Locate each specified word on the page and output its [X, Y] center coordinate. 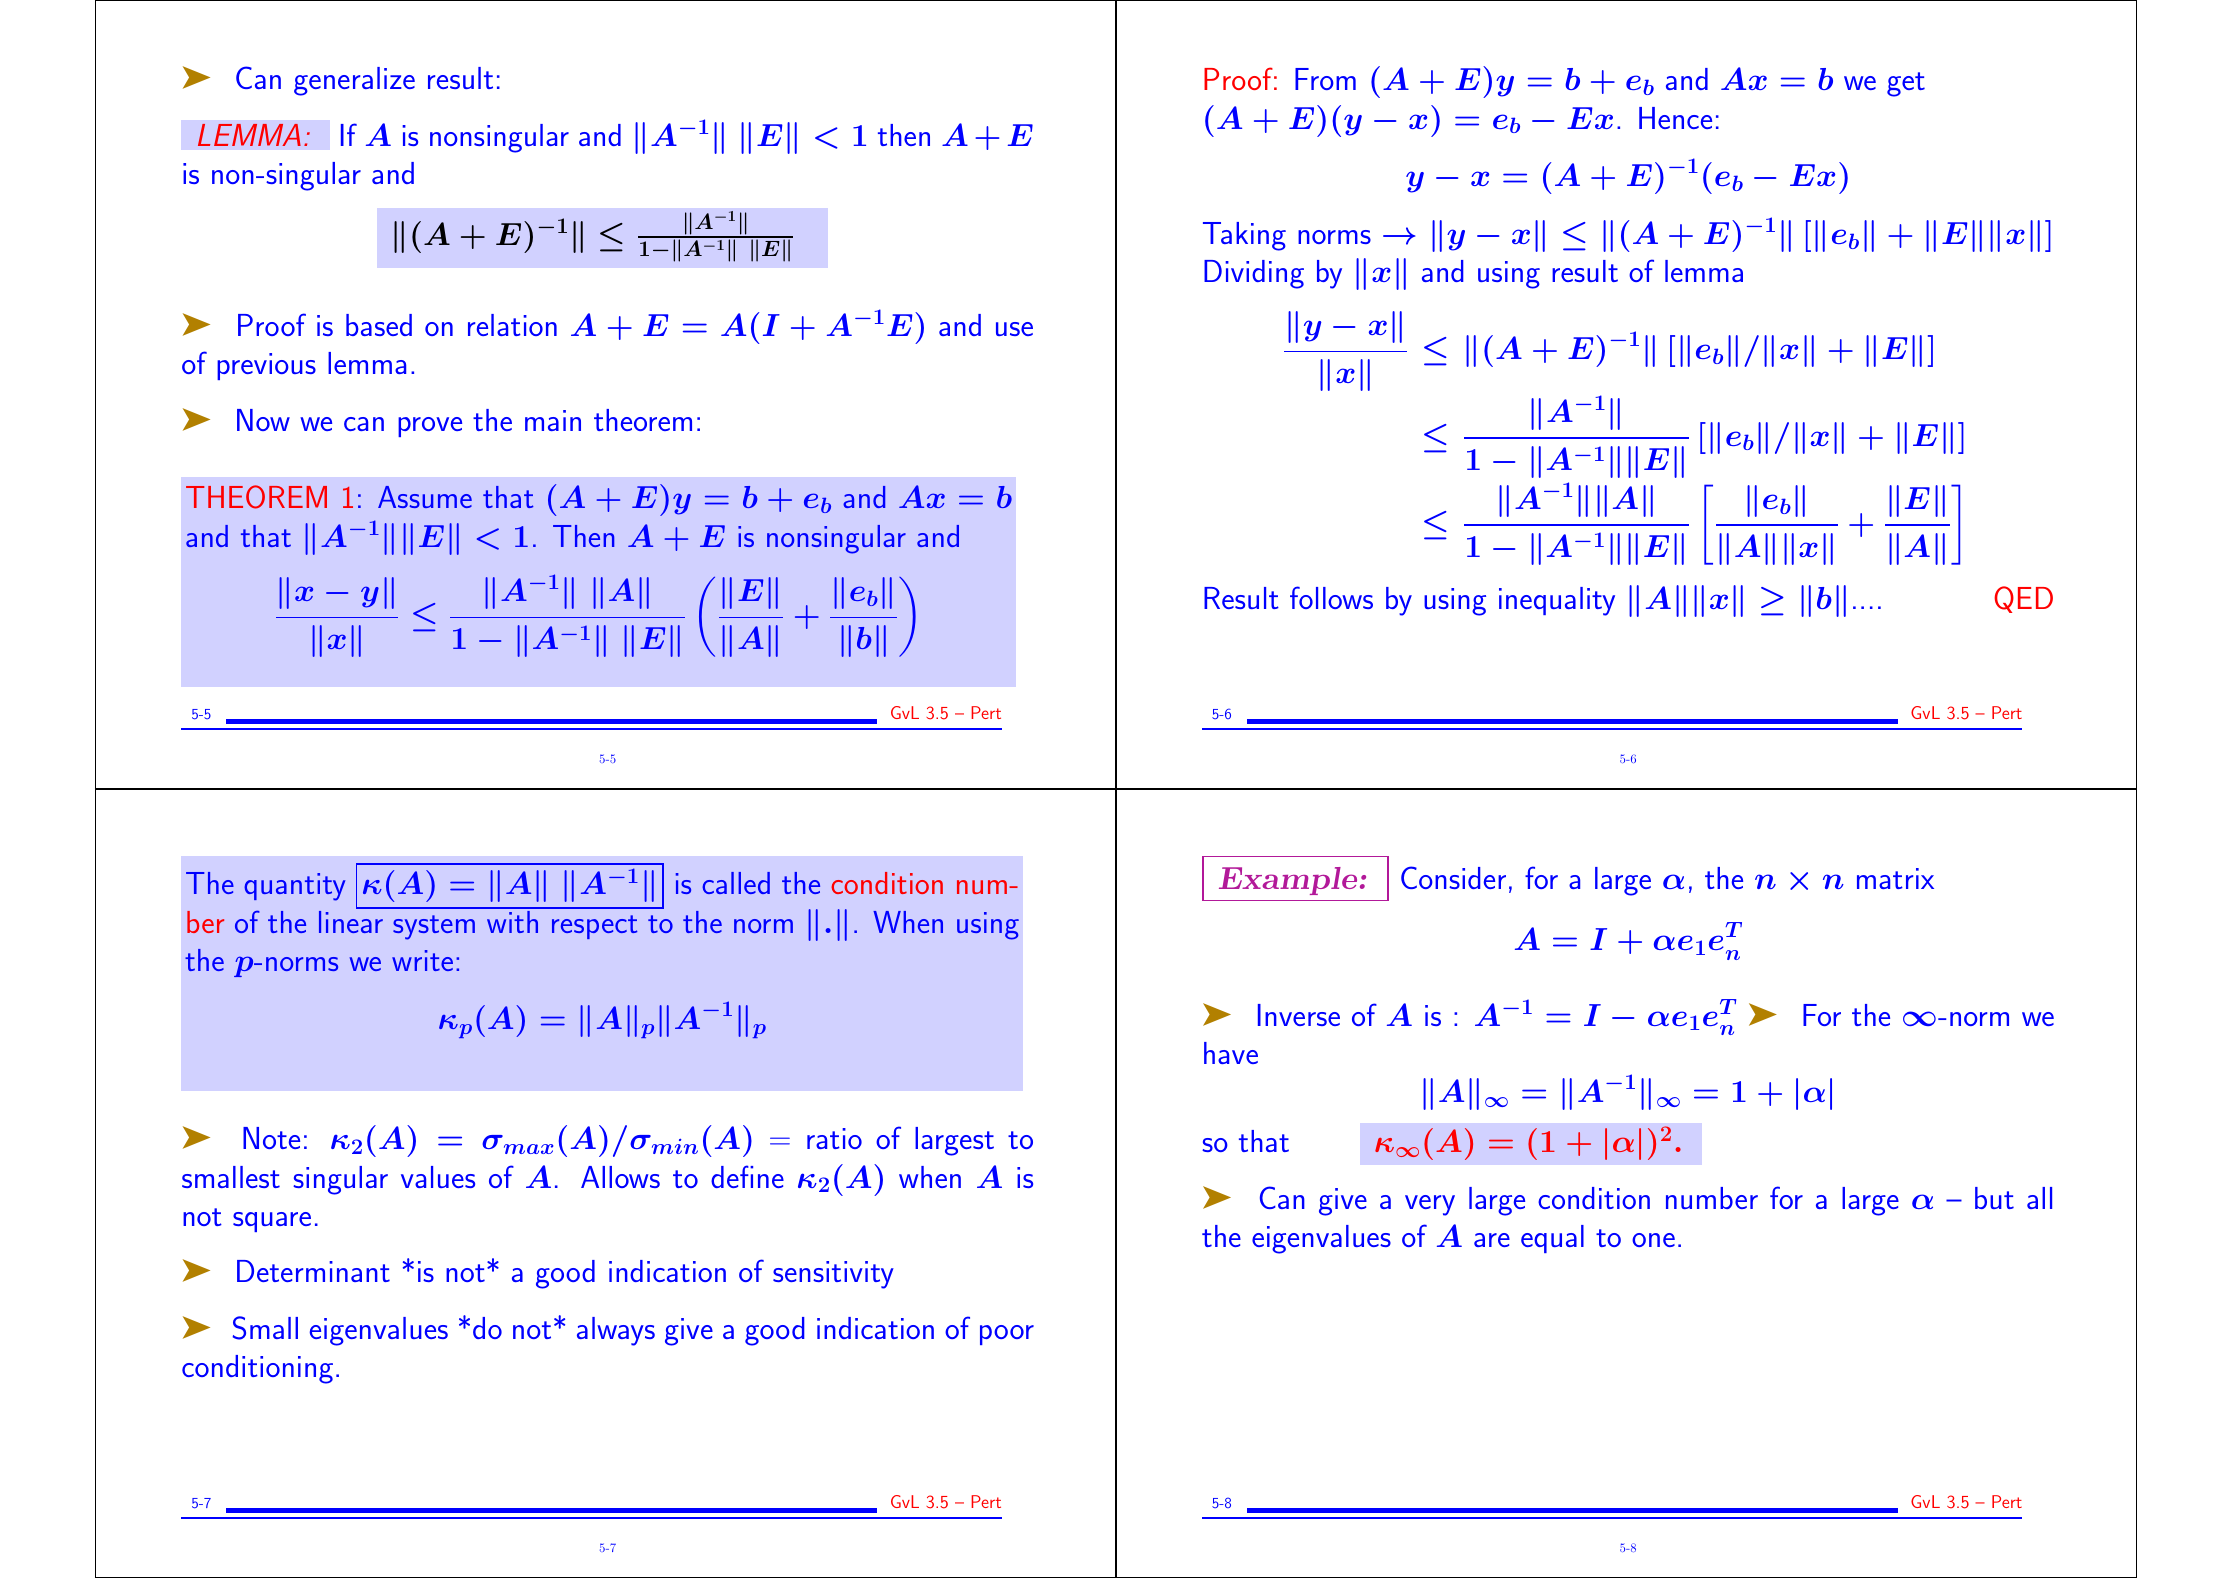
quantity [294, 887]
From [1325, 79]
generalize [354, 81]
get [1906, 84]
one [1653, 1240]
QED [2023, 599]
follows [1331, 597]
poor [1007, 1335]
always [616, 1331]
